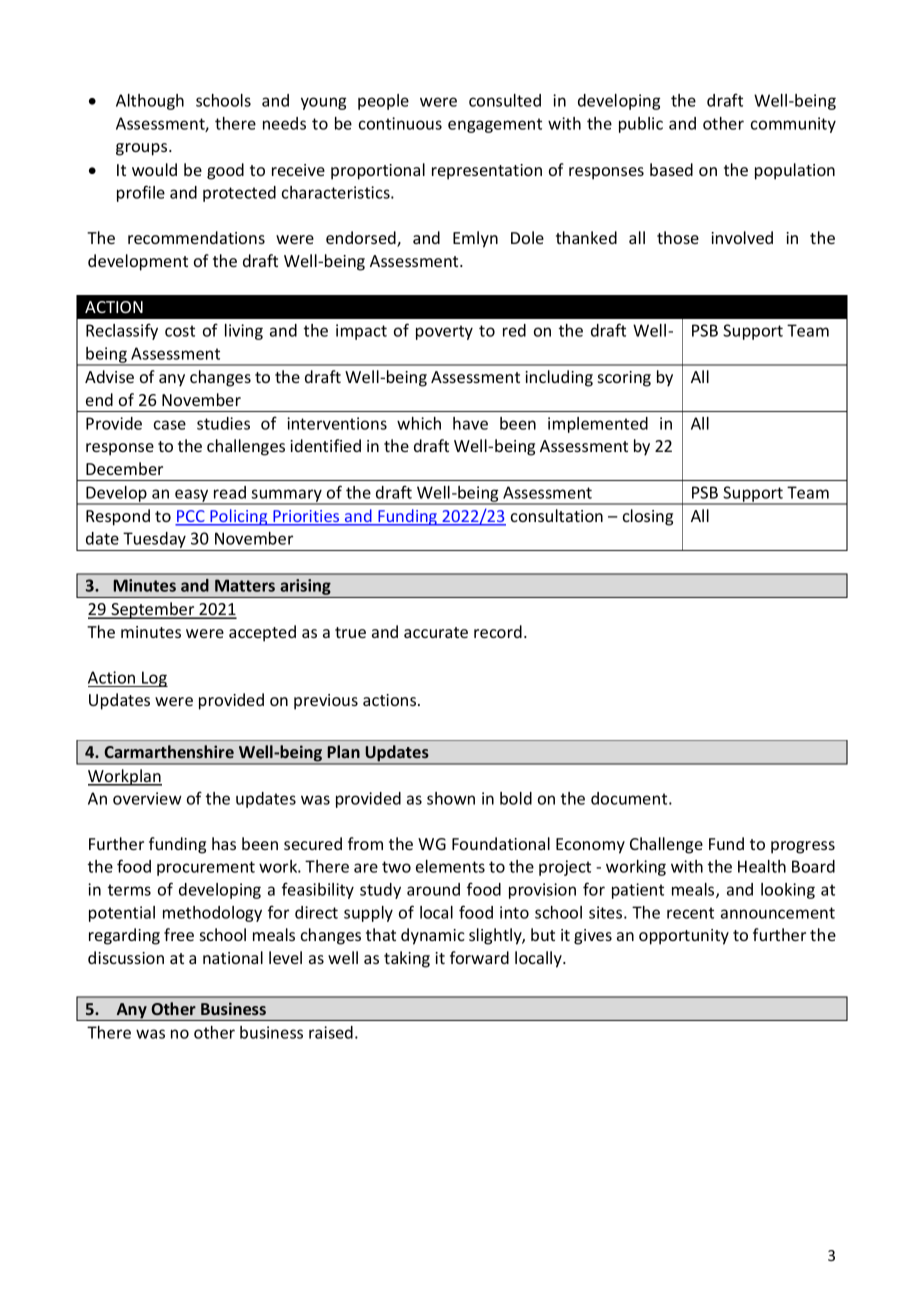 This screenshot has width=924, height=1308. Describe the element at coordinates (233, 957) in the screenshot. I see `national` at that location.
